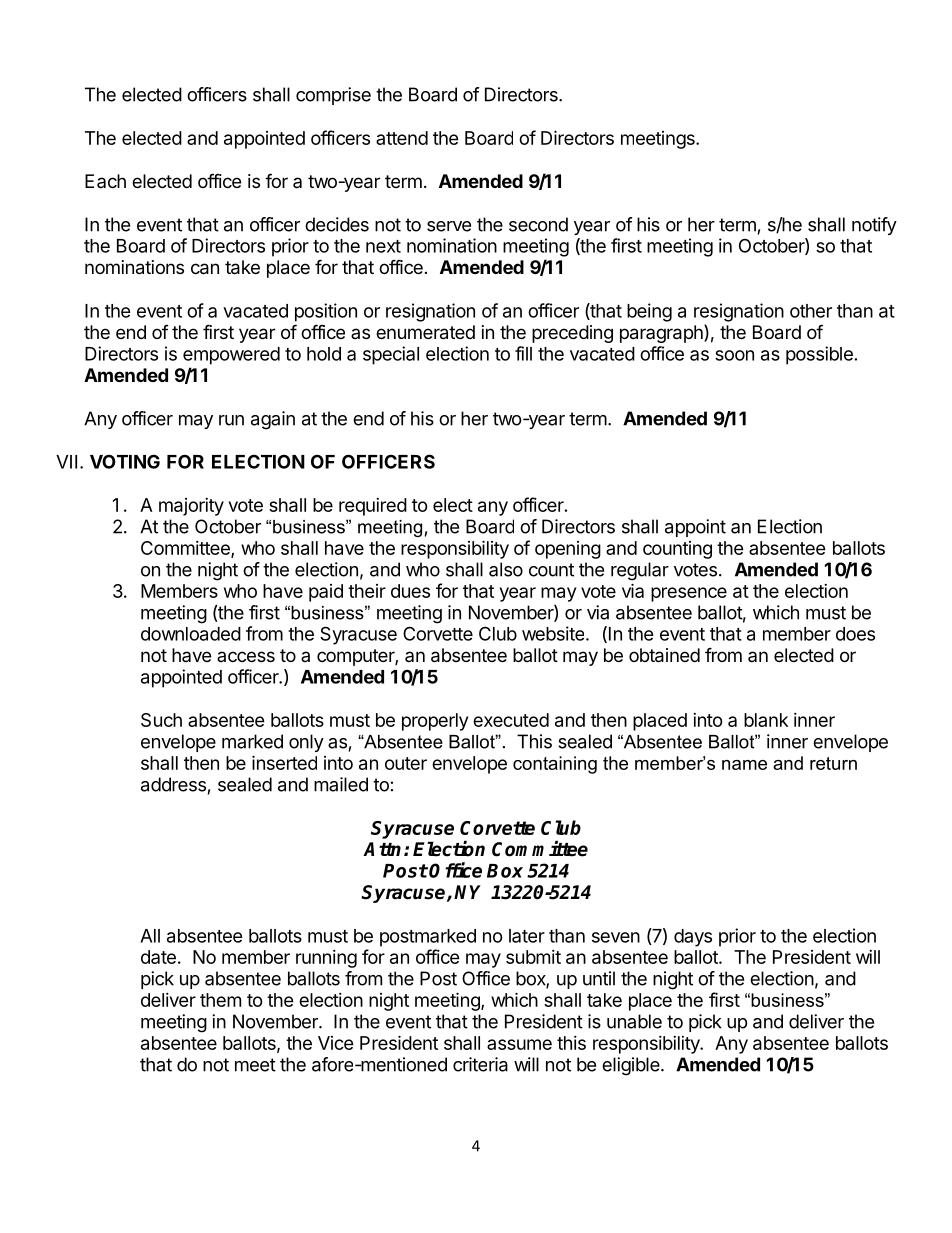 The width and height of the page is (952, 1233). What do you see at coordinates (105, 181) in the page?
I see `Each` at bounding box center [105, 181].
